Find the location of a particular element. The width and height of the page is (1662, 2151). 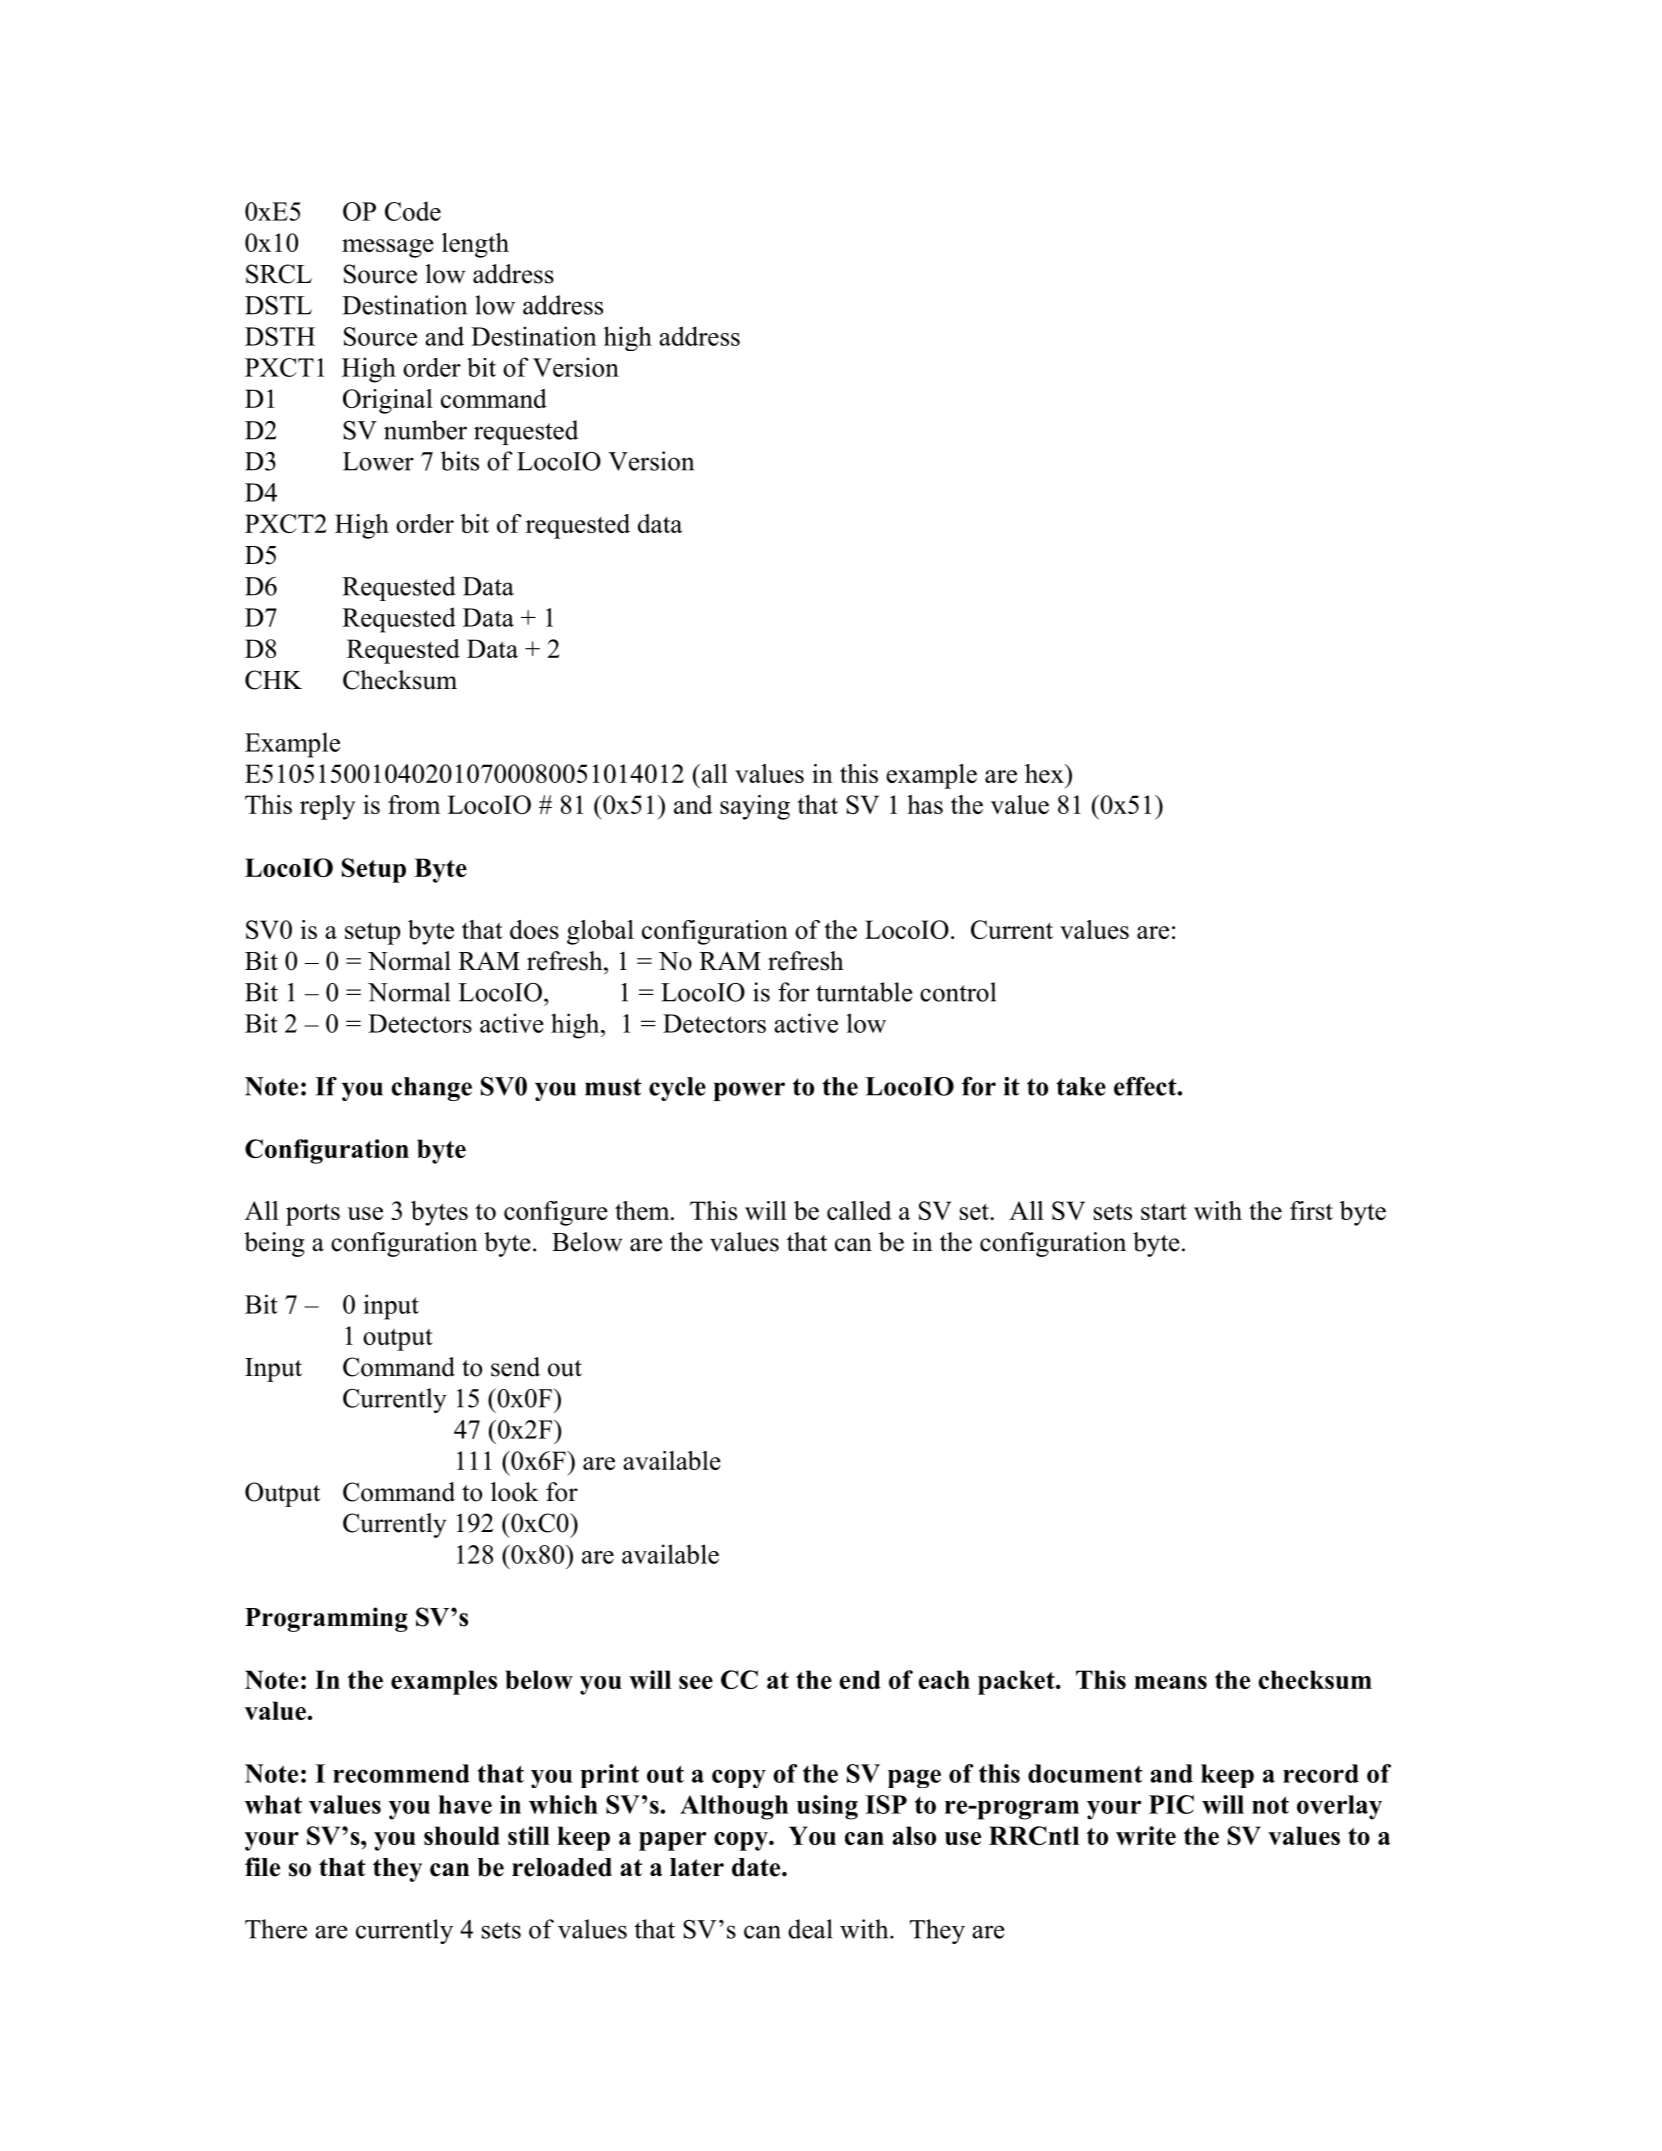

write is located at coordinates (1146, 1835).
